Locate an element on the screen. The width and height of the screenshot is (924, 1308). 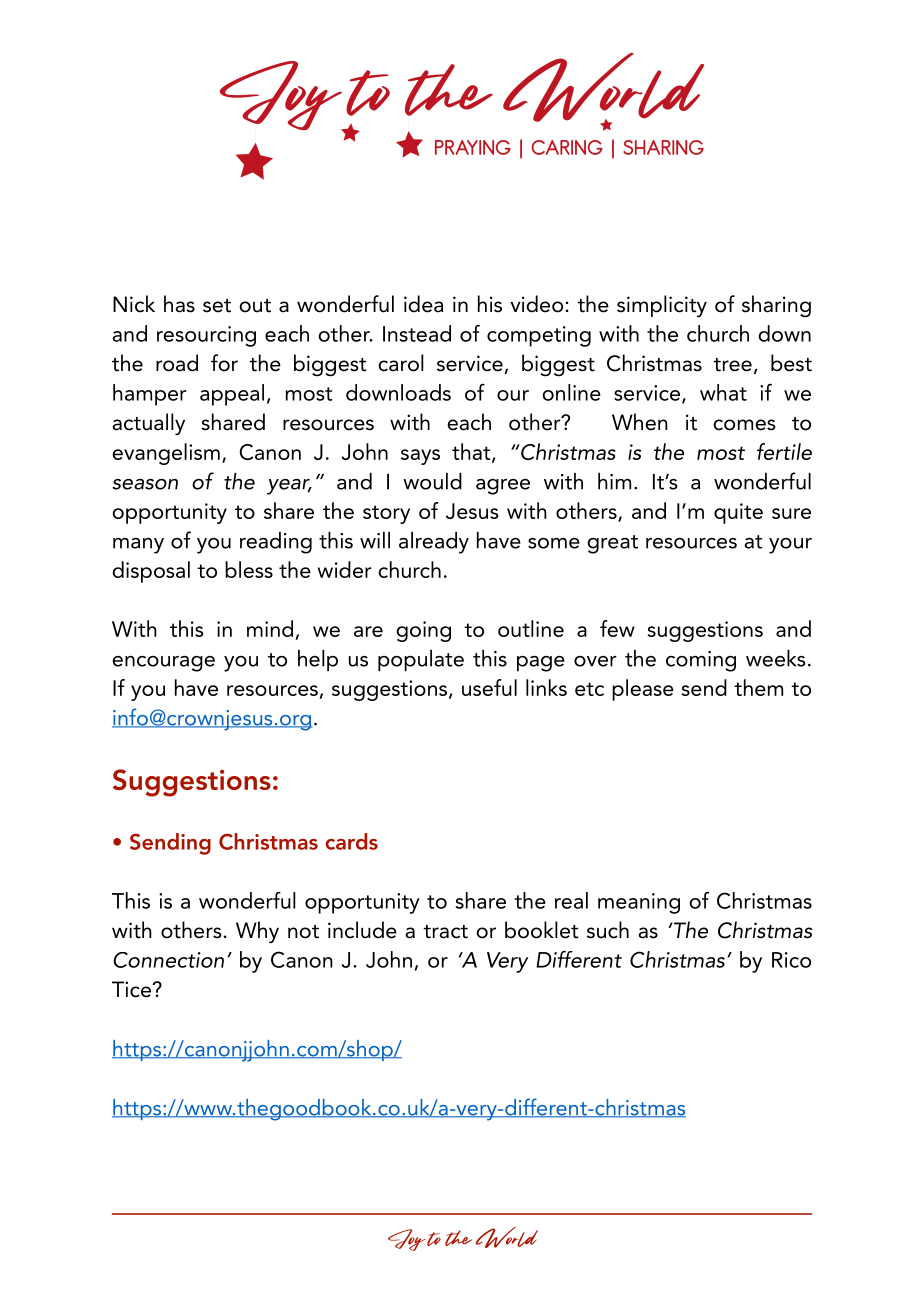
resourcing is located at coordinates (206, 336).
